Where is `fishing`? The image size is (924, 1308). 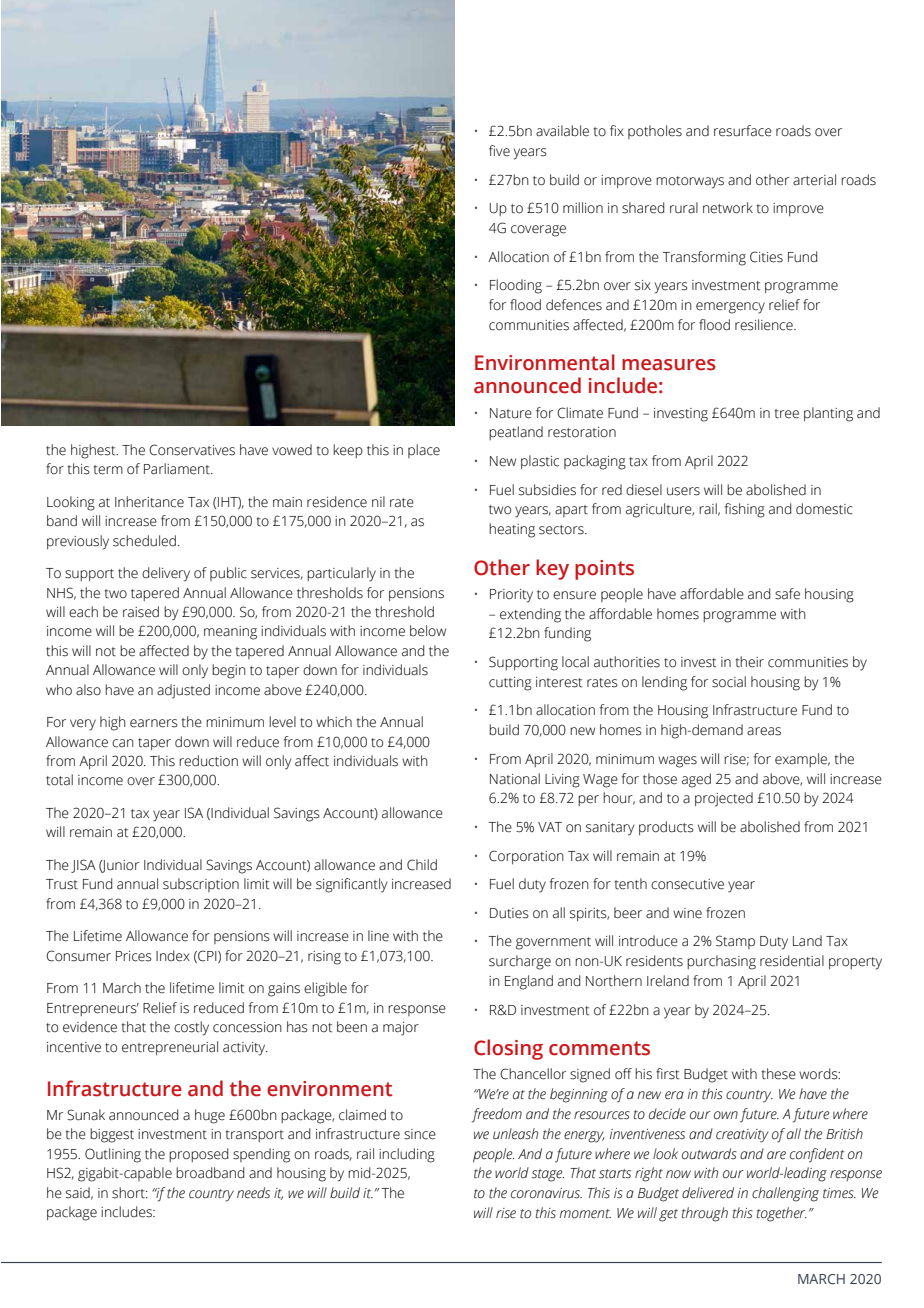 fishing is located at coordinates (745, 510).
